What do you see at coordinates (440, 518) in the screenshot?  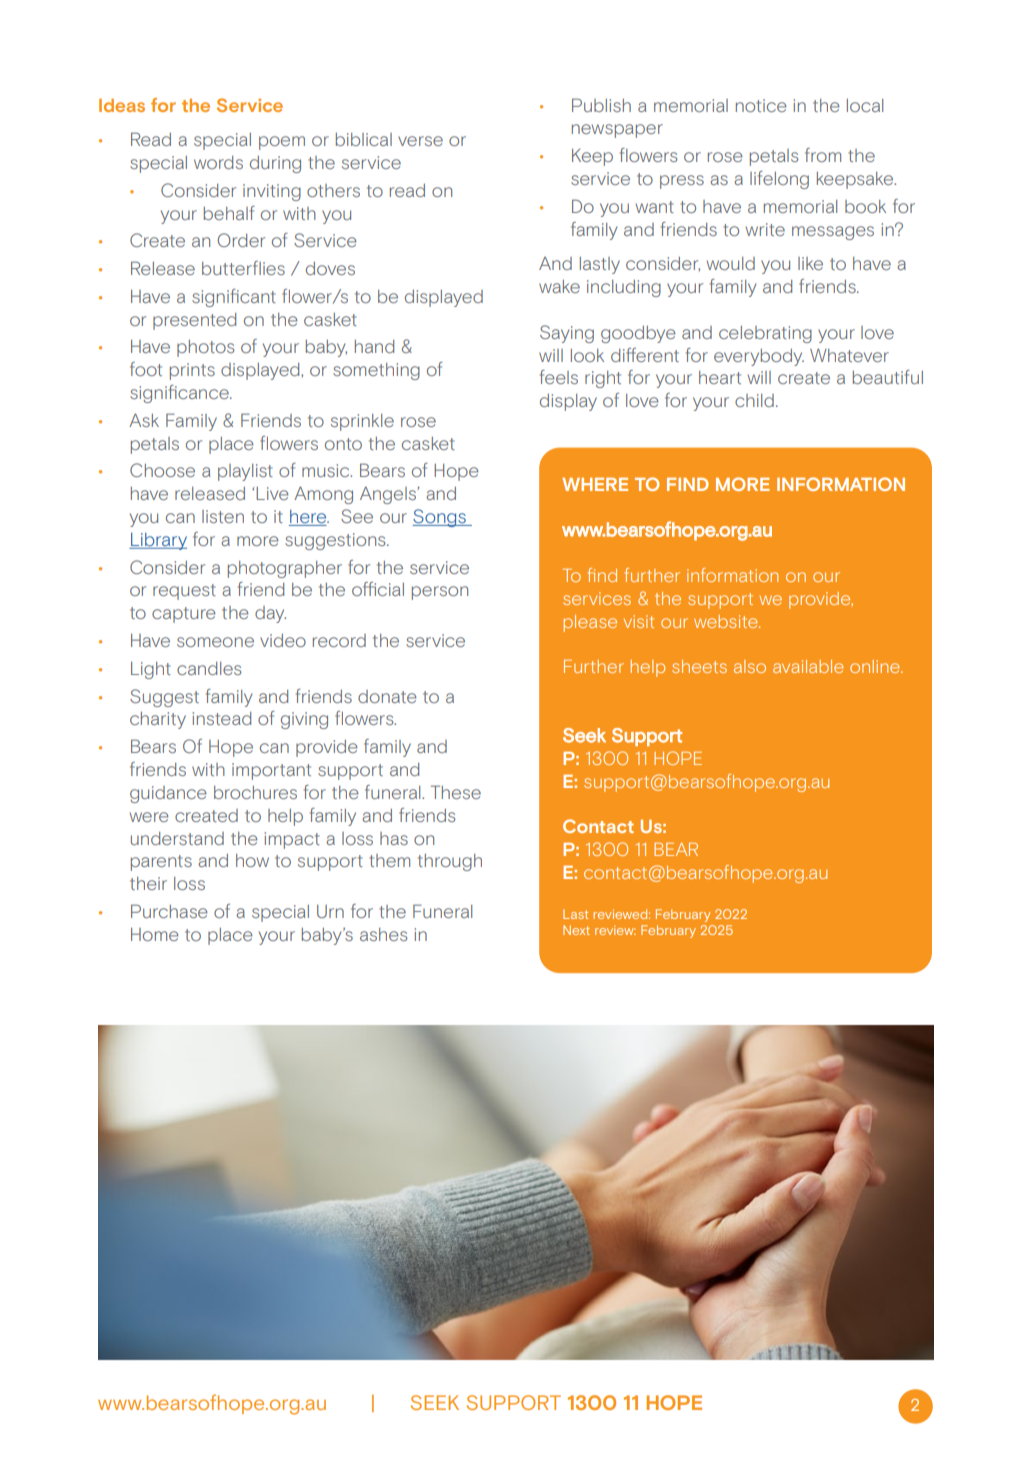 I see `Songs` at bounding box center [440, 518].
